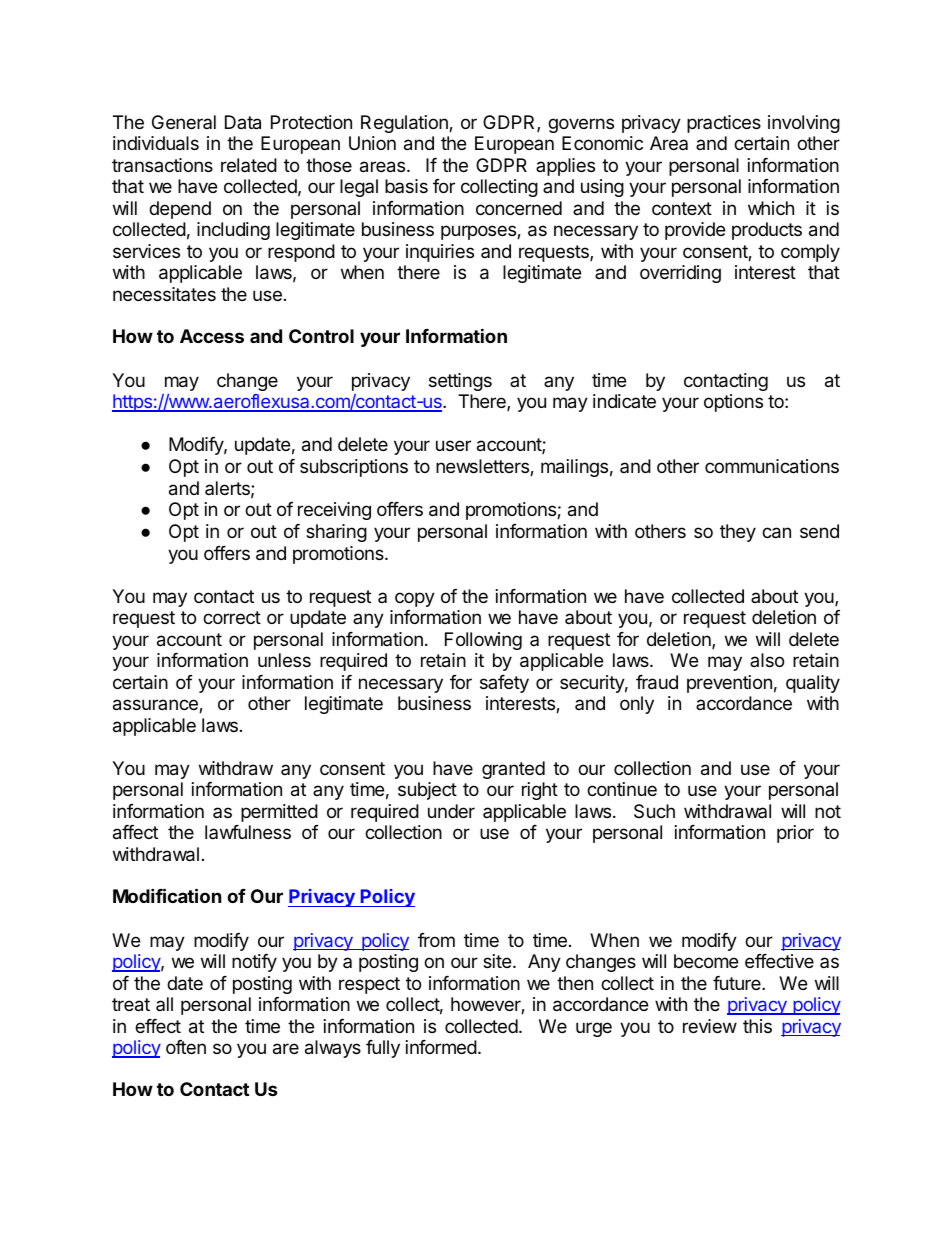  Describe the element at coordinates (405, 124) in the document. I see `Regulation` at that location.
